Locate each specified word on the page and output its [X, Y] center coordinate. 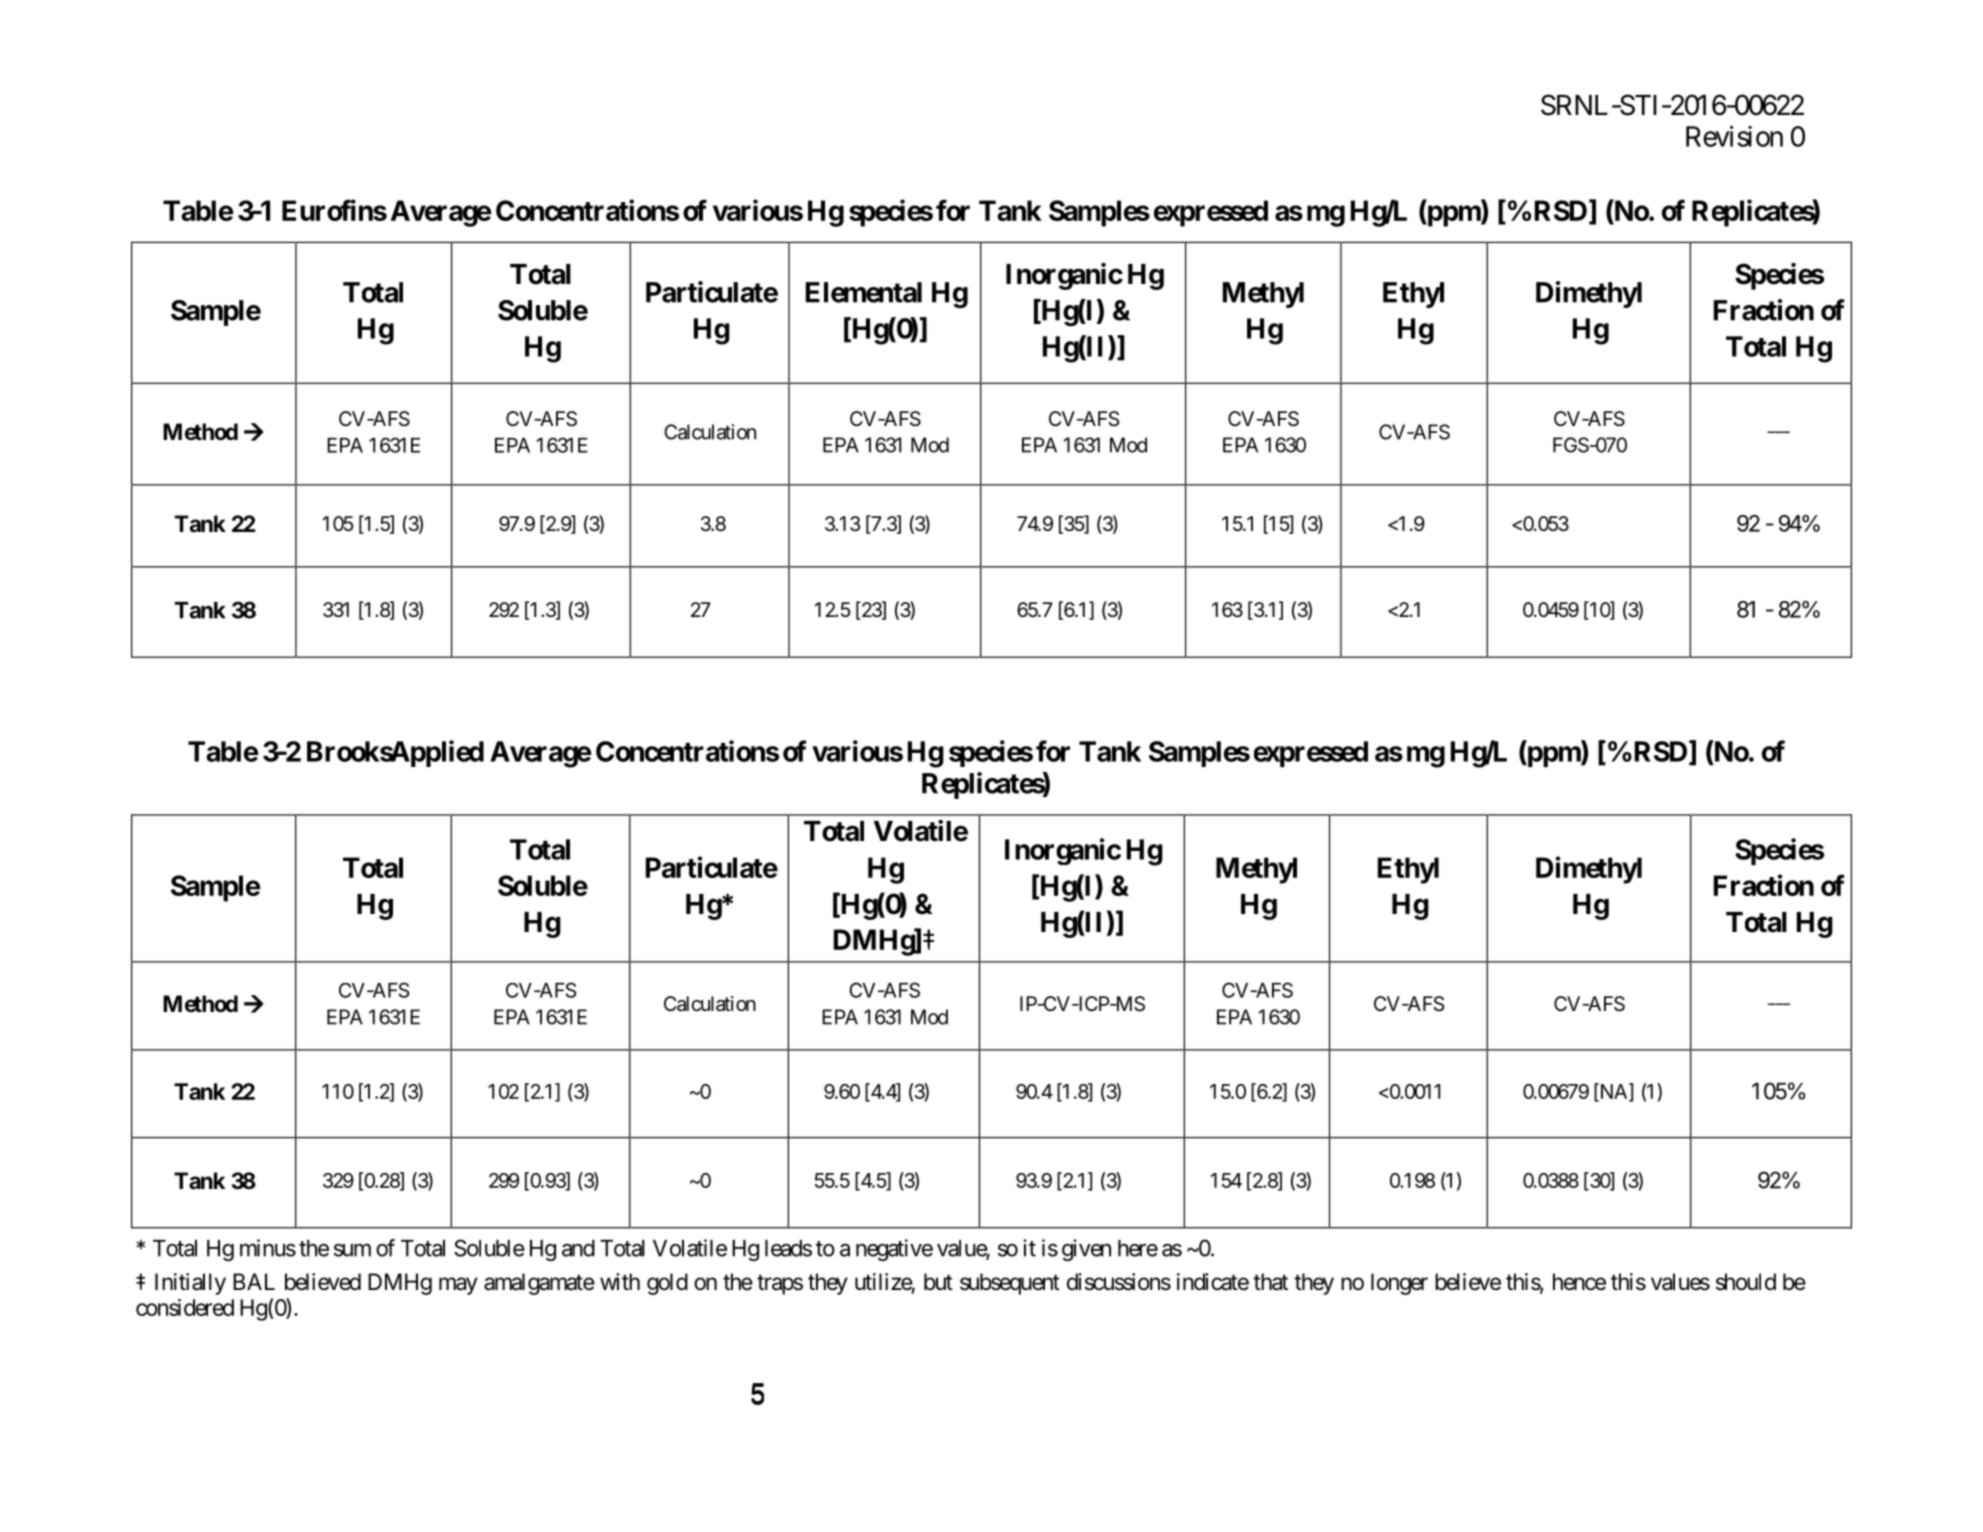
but [938, 1282]
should [1746, 1282]
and [578, 1248]
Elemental [864, 292]
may [458, 1286]
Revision [1734, 136]
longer [1399, 1284]
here [1138, 1248]
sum [352, 1250]
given [1086, 1250]
